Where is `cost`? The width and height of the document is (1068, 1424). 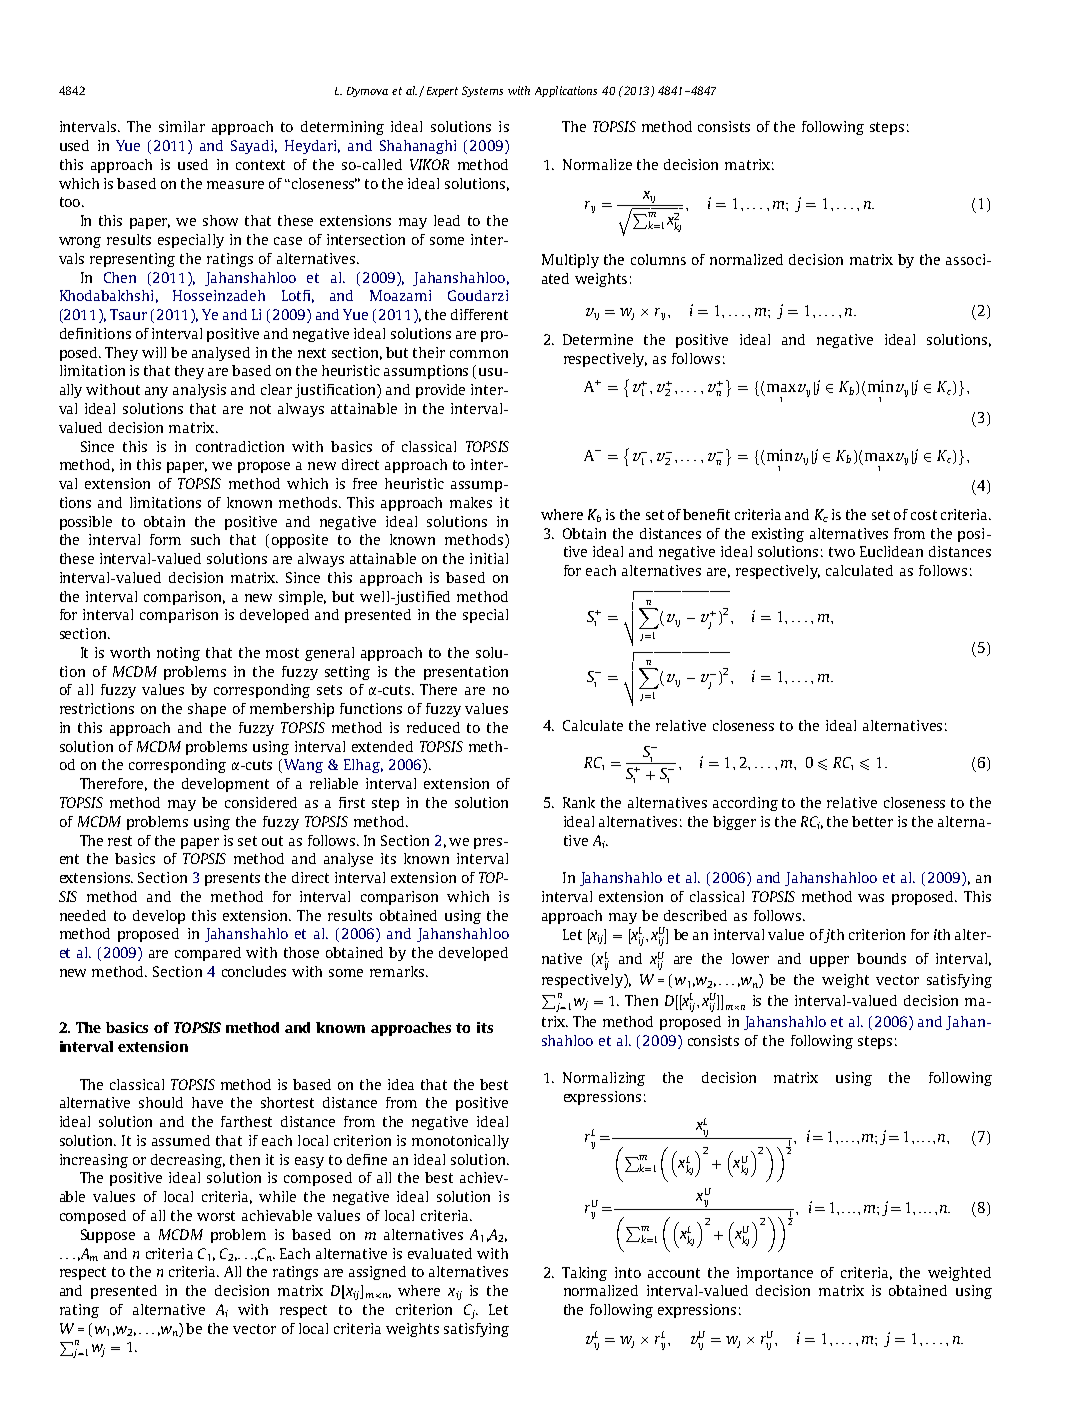
cost is located at coordinates (924, 515).
